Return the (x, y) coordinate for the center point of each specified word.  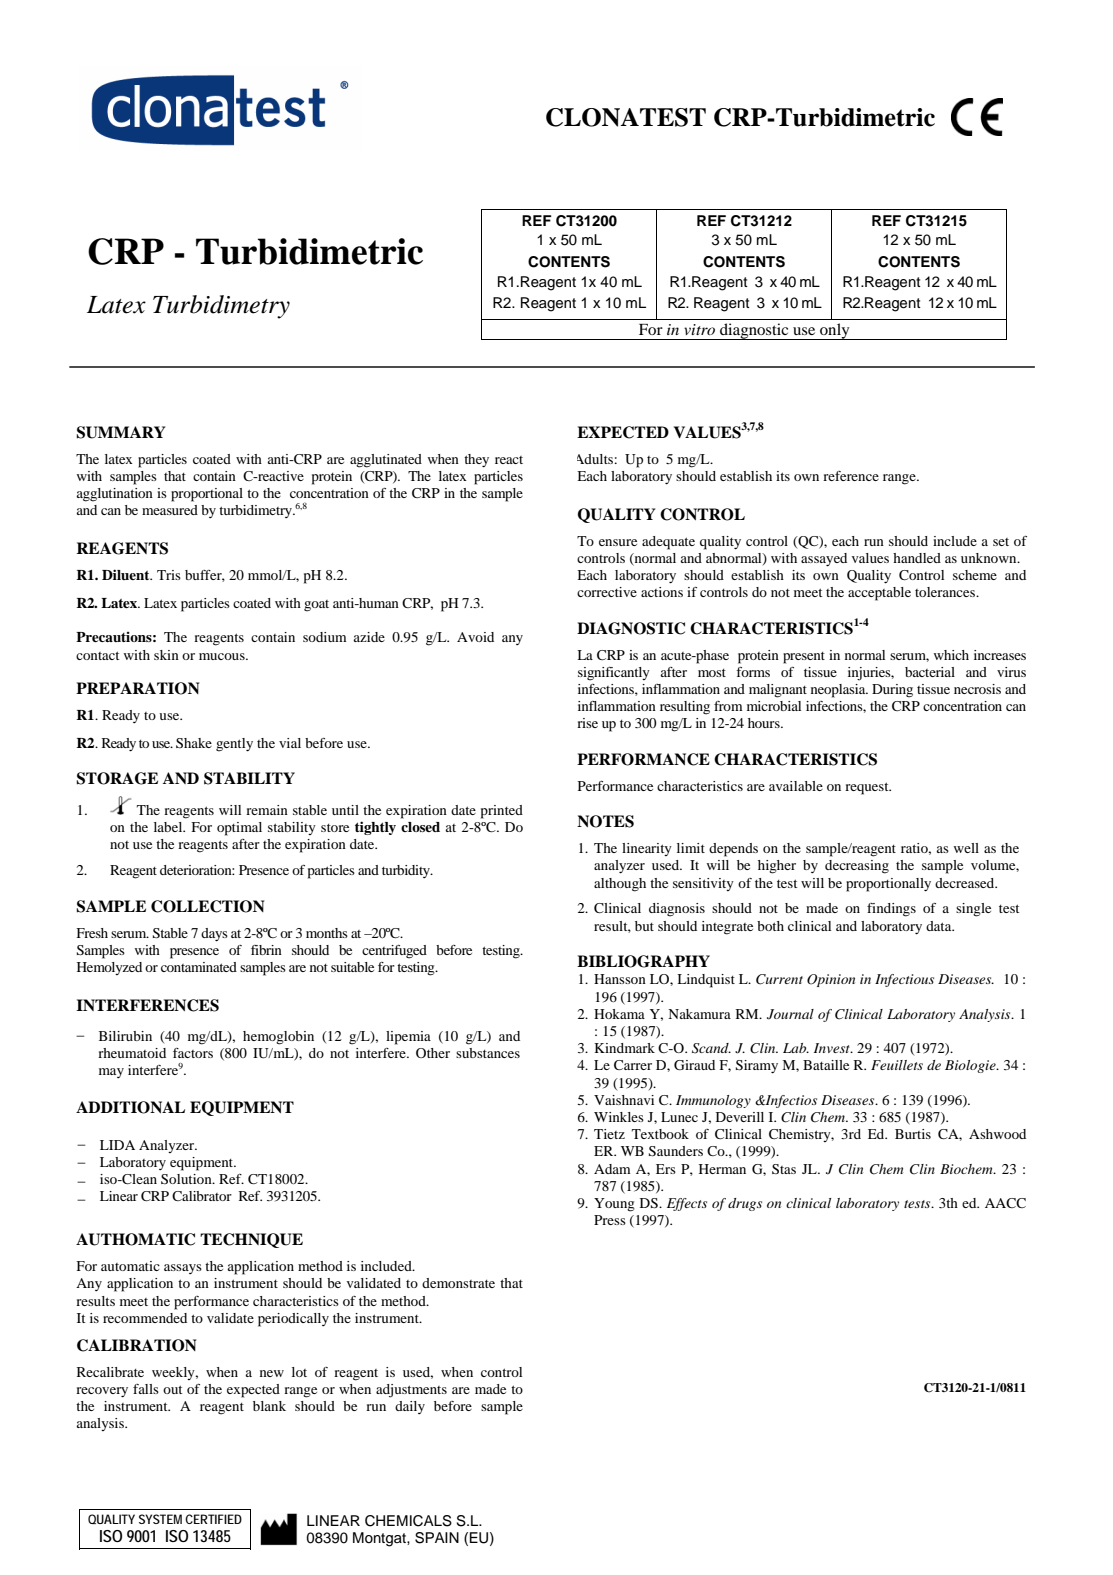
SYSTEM (160, 1519)
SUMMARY (120, 432)
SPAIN (437, 1538)
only (835, 331)
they (476, 461)
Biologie (971, 1066)
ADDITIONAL (130, 1107)
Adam (612, 1169)
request (868, 788)
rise (587, 723)
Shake (194, 743)
